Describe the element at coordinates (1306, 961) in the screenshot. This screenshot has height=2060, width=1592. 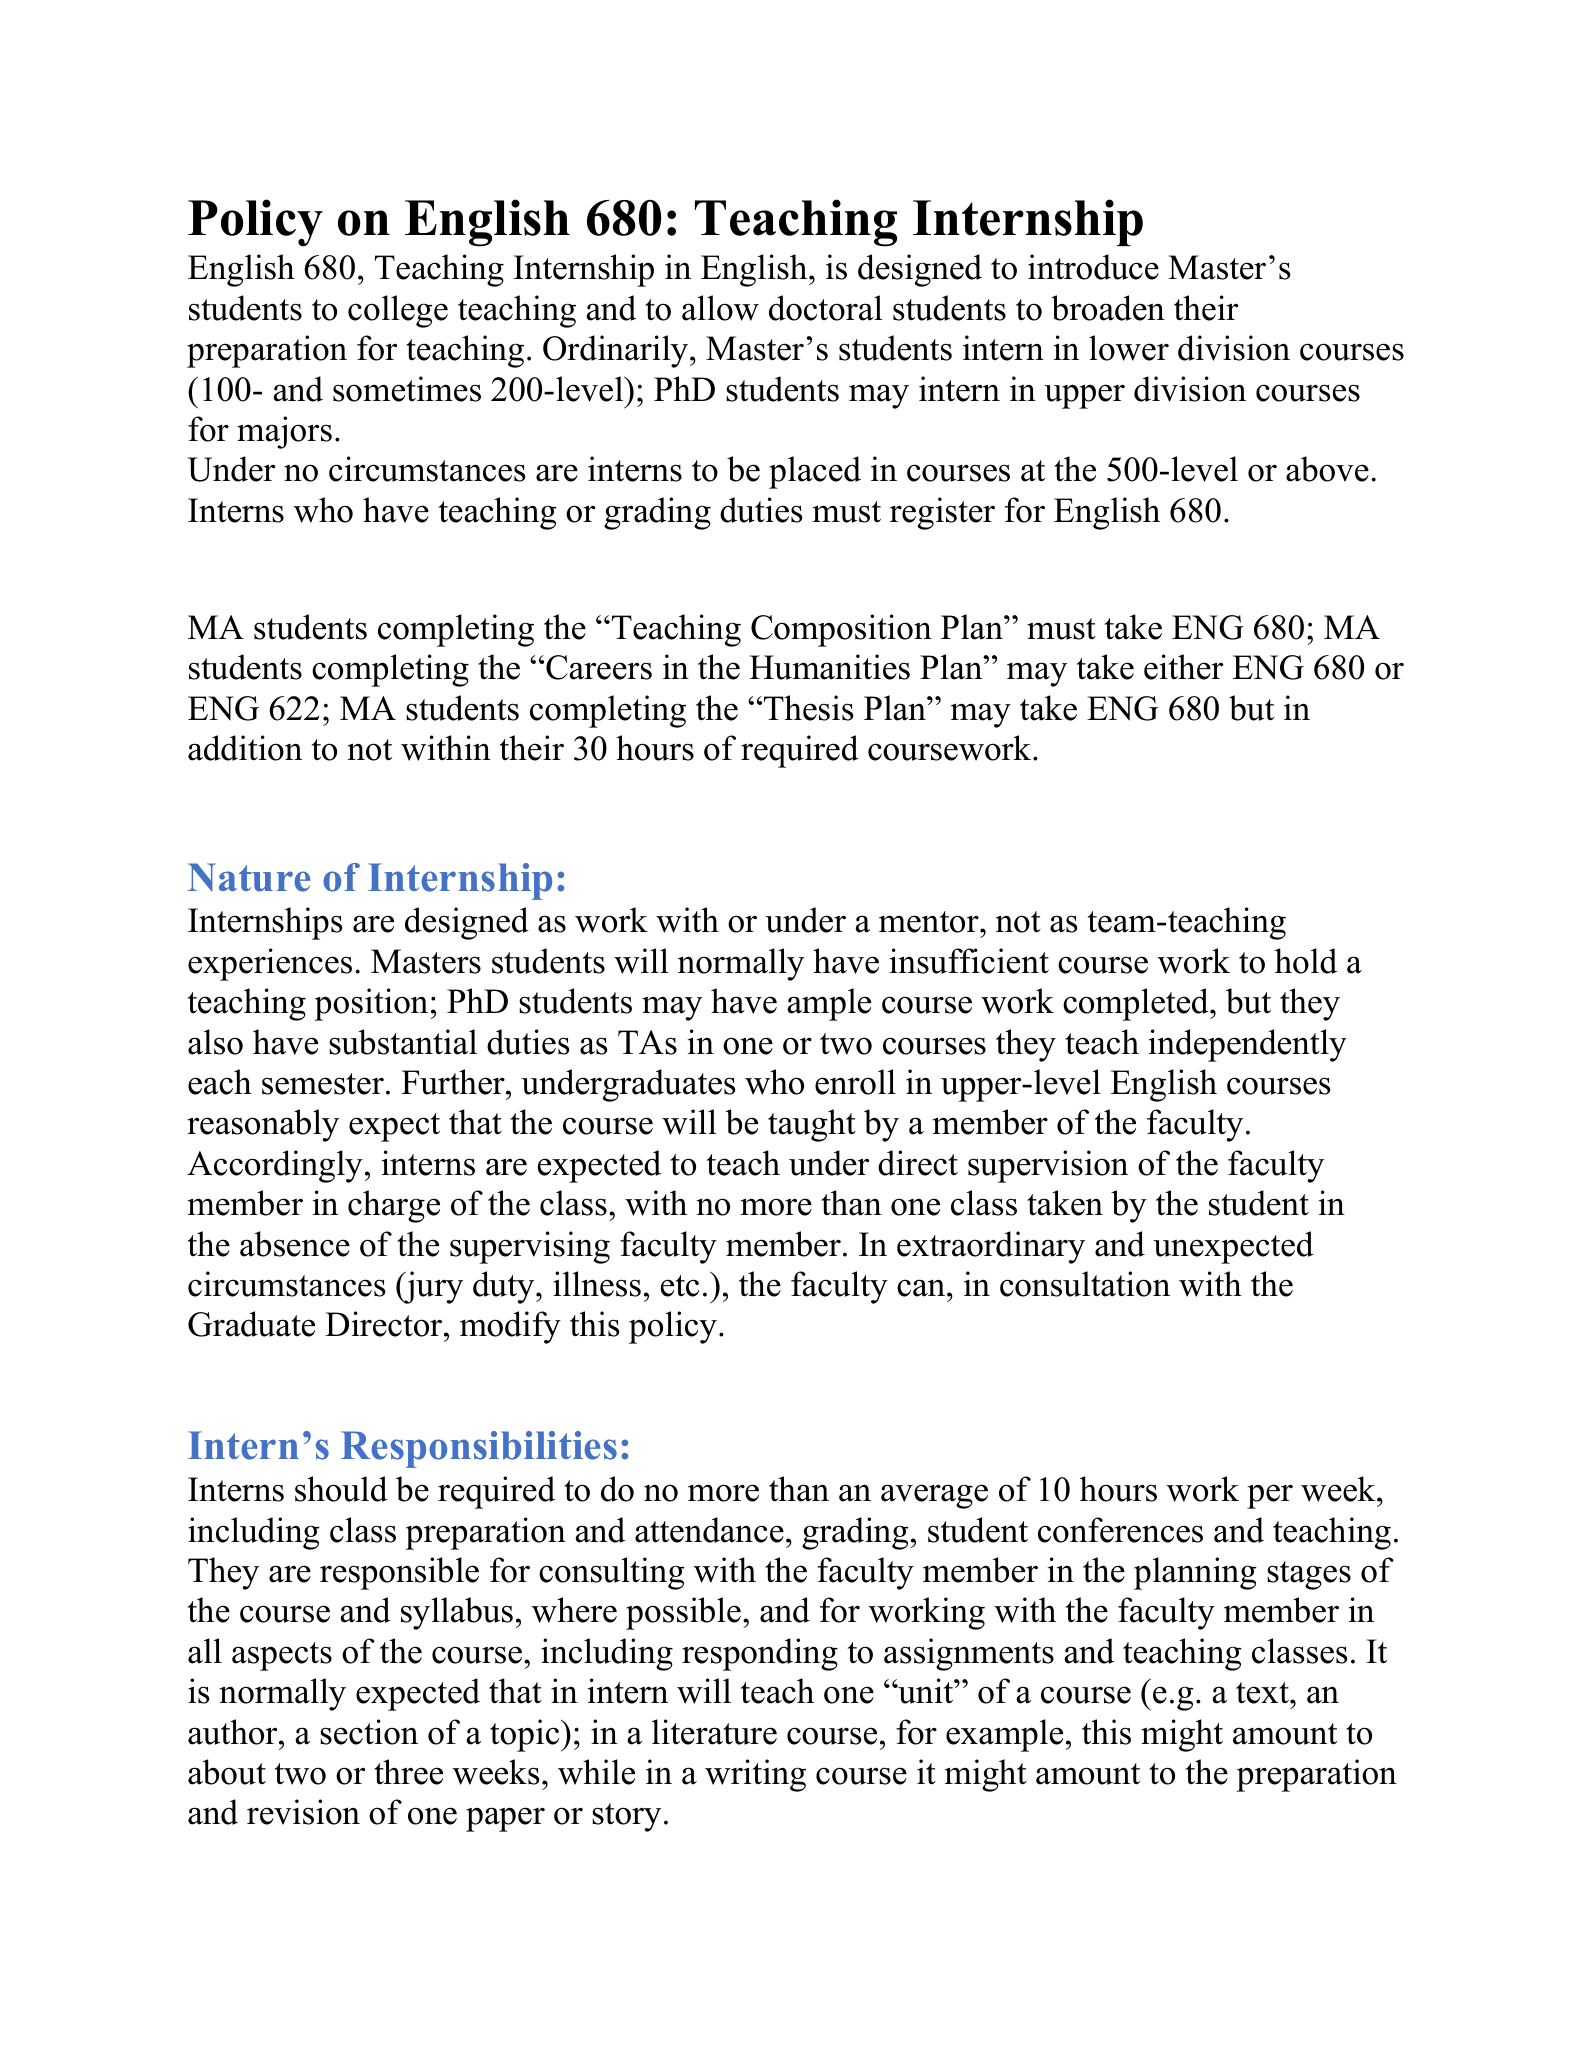
I see `hold` at that location.
